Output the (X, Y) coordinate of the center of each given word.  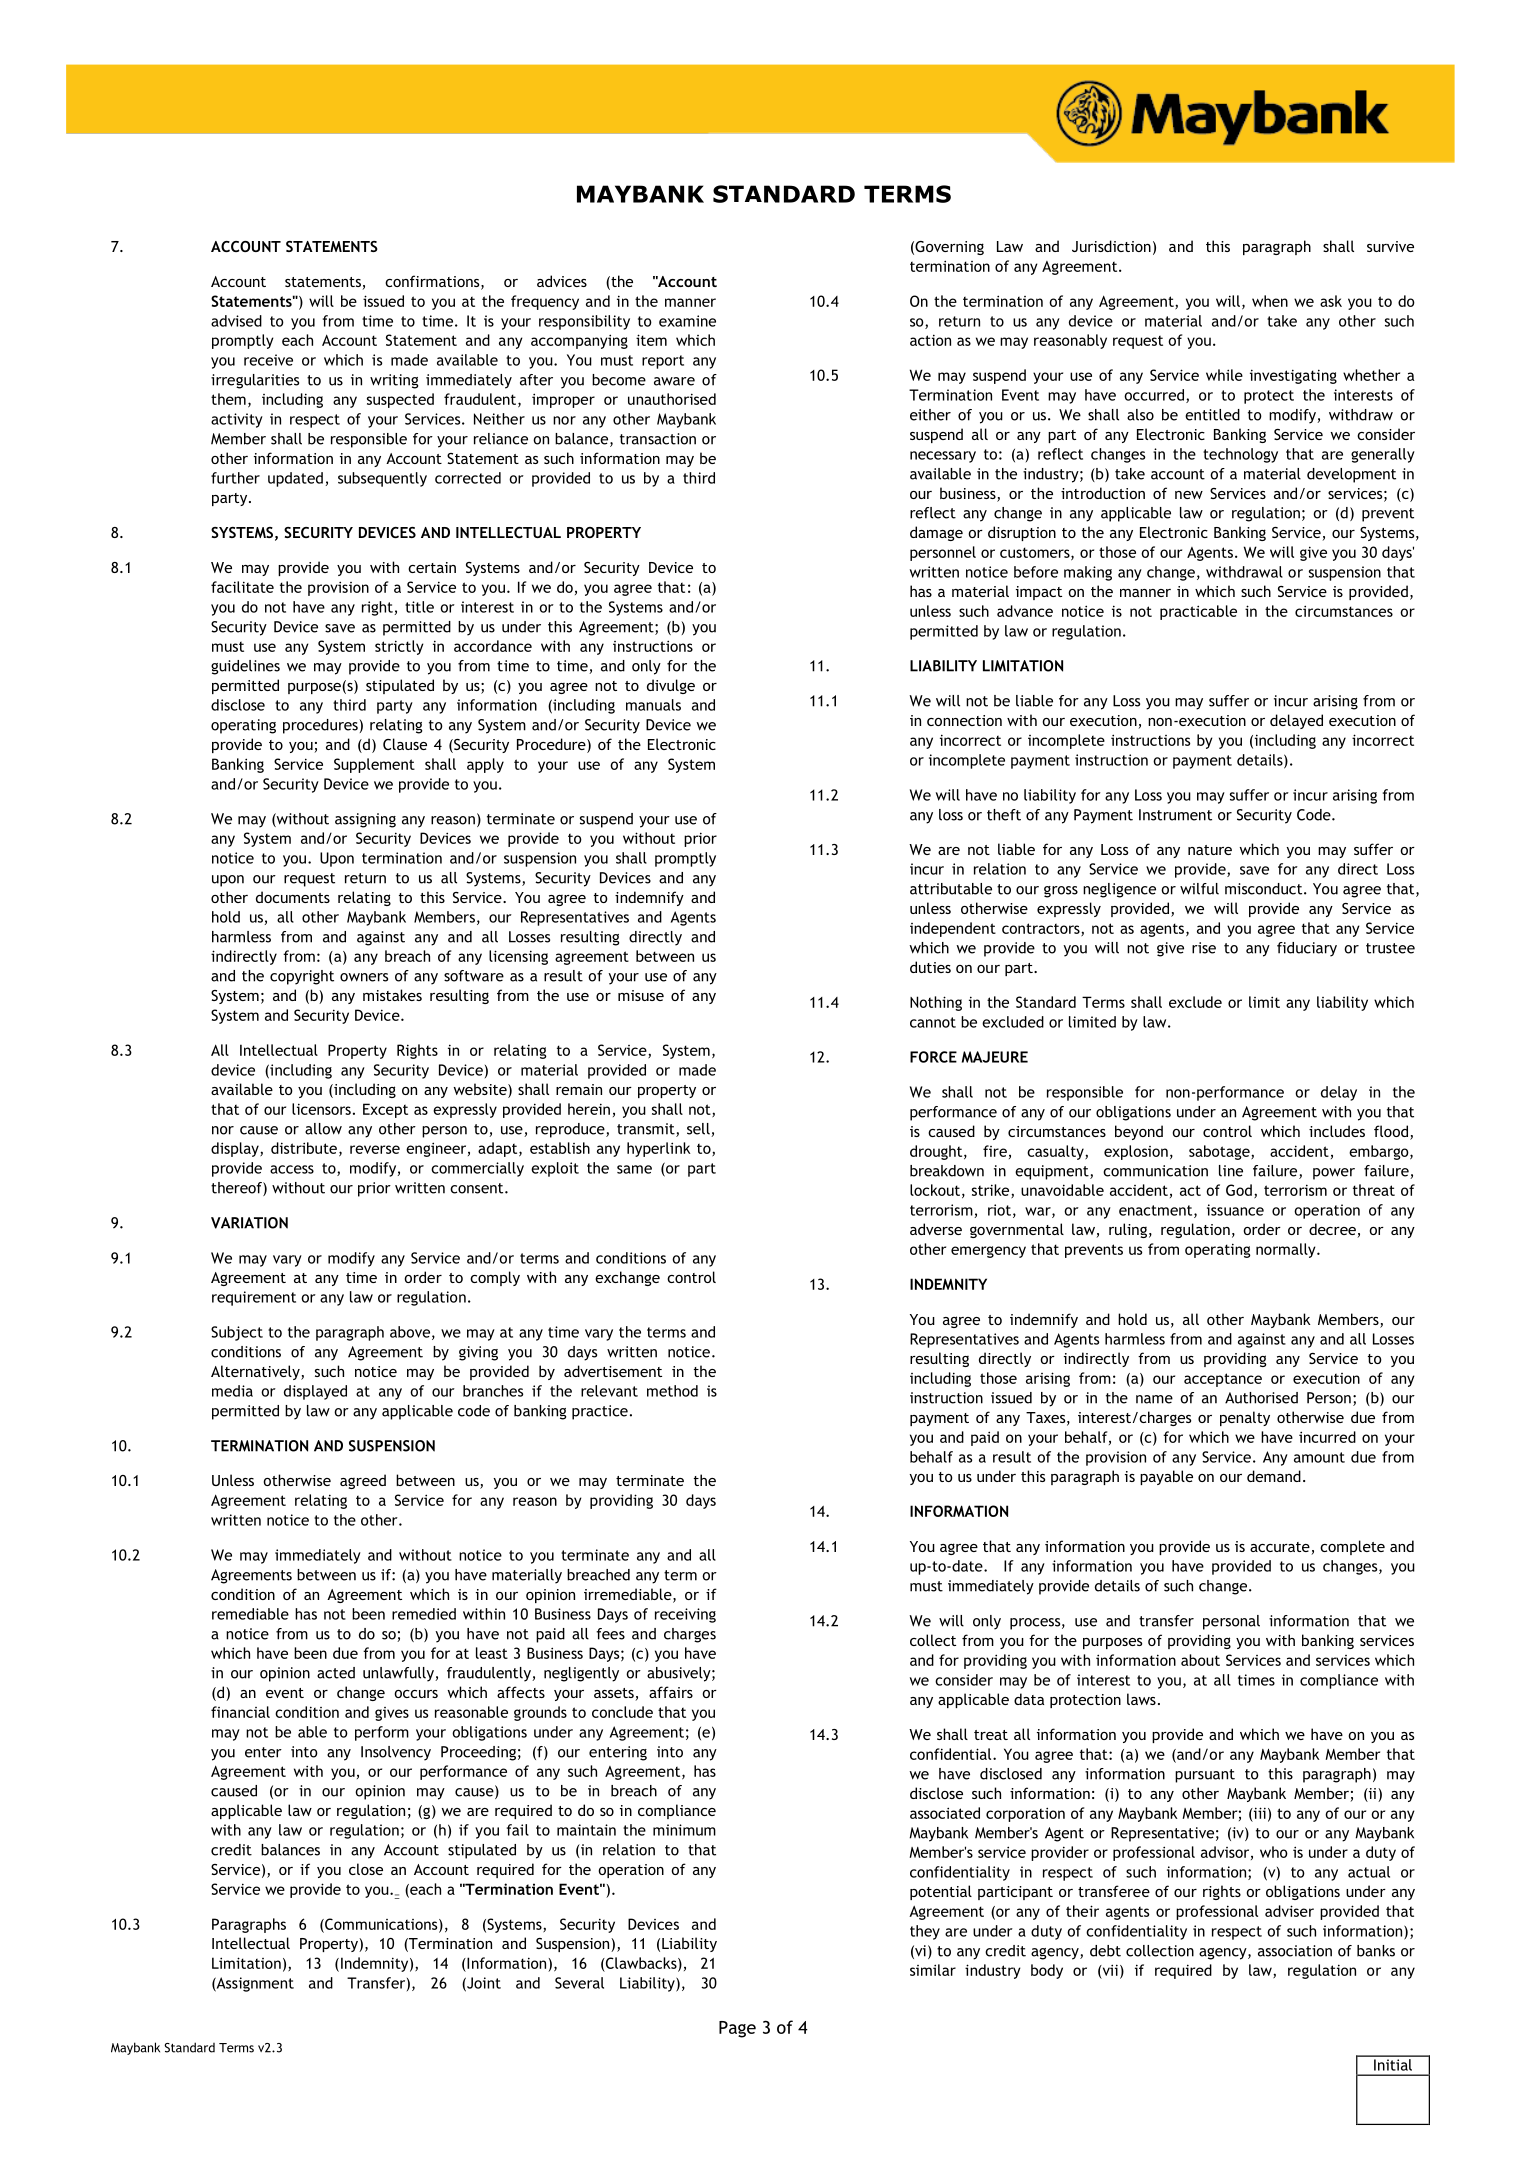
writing (394, 381)
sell (699, 1130)
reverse (375, 1149)
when (1270, 301)
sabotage (1220, 1152)
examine (687, 321)
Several (579, 1983)
